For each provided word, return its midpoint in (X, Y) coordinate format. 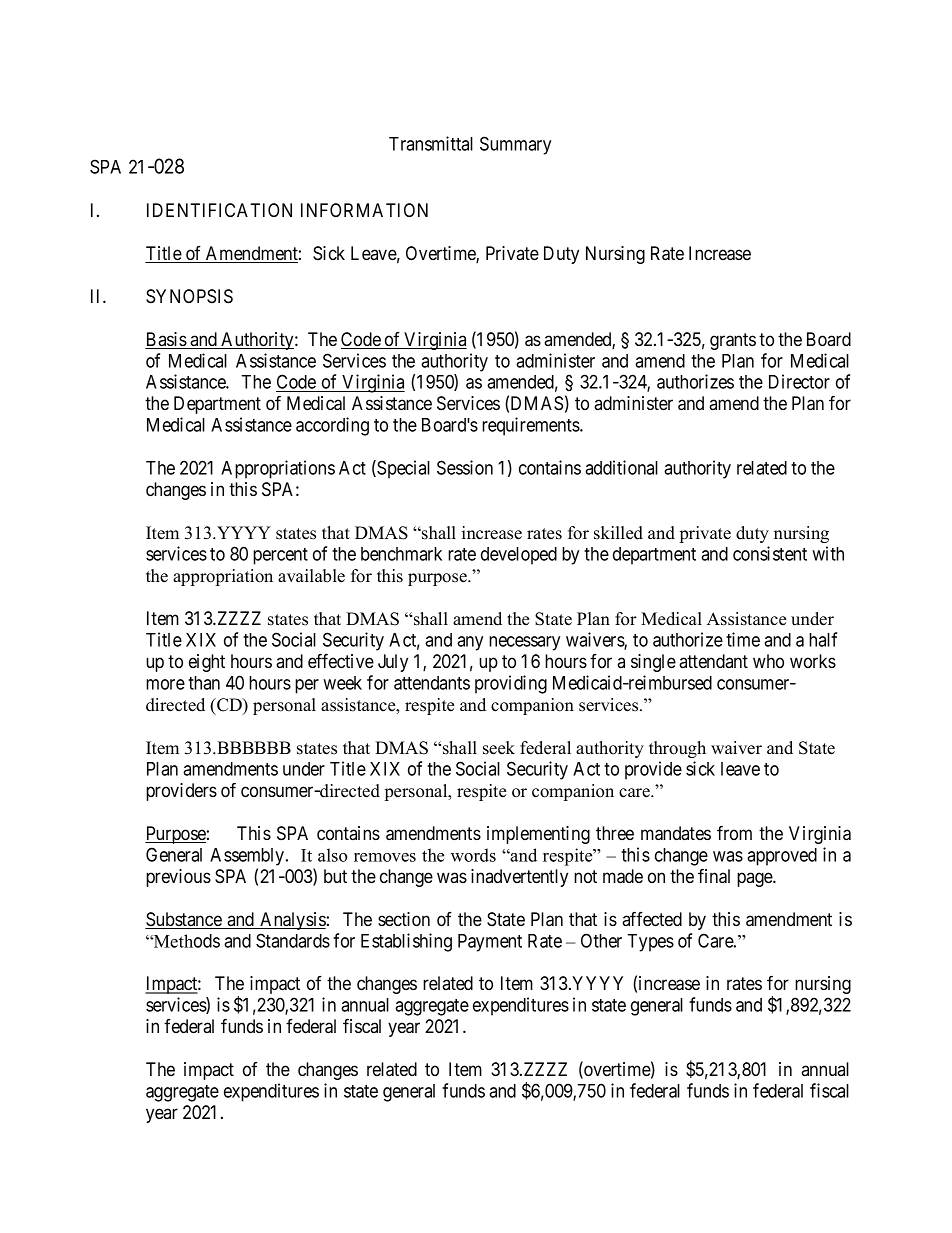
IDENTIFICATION (219, 210)
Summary (515, 145)
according (332, 426)
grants (733, 341)
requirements (531, 426)
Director (799, 381)
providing (511, 684)
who (768, 661)
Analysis (292, 921)
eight (207, 663)
